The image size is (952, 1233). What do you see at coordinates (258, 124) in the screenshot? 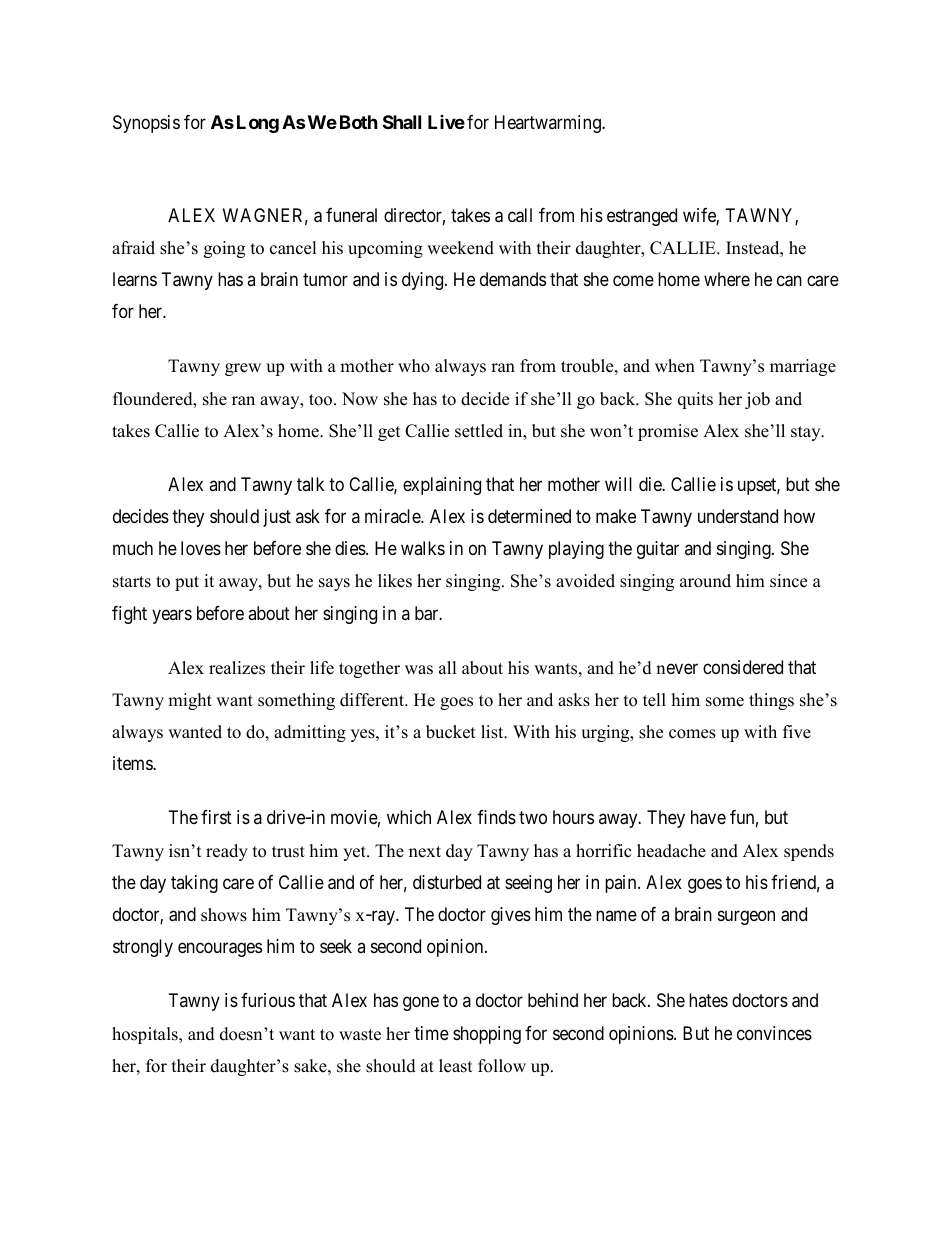
I see `Long` at bounding box center [258, 124].
